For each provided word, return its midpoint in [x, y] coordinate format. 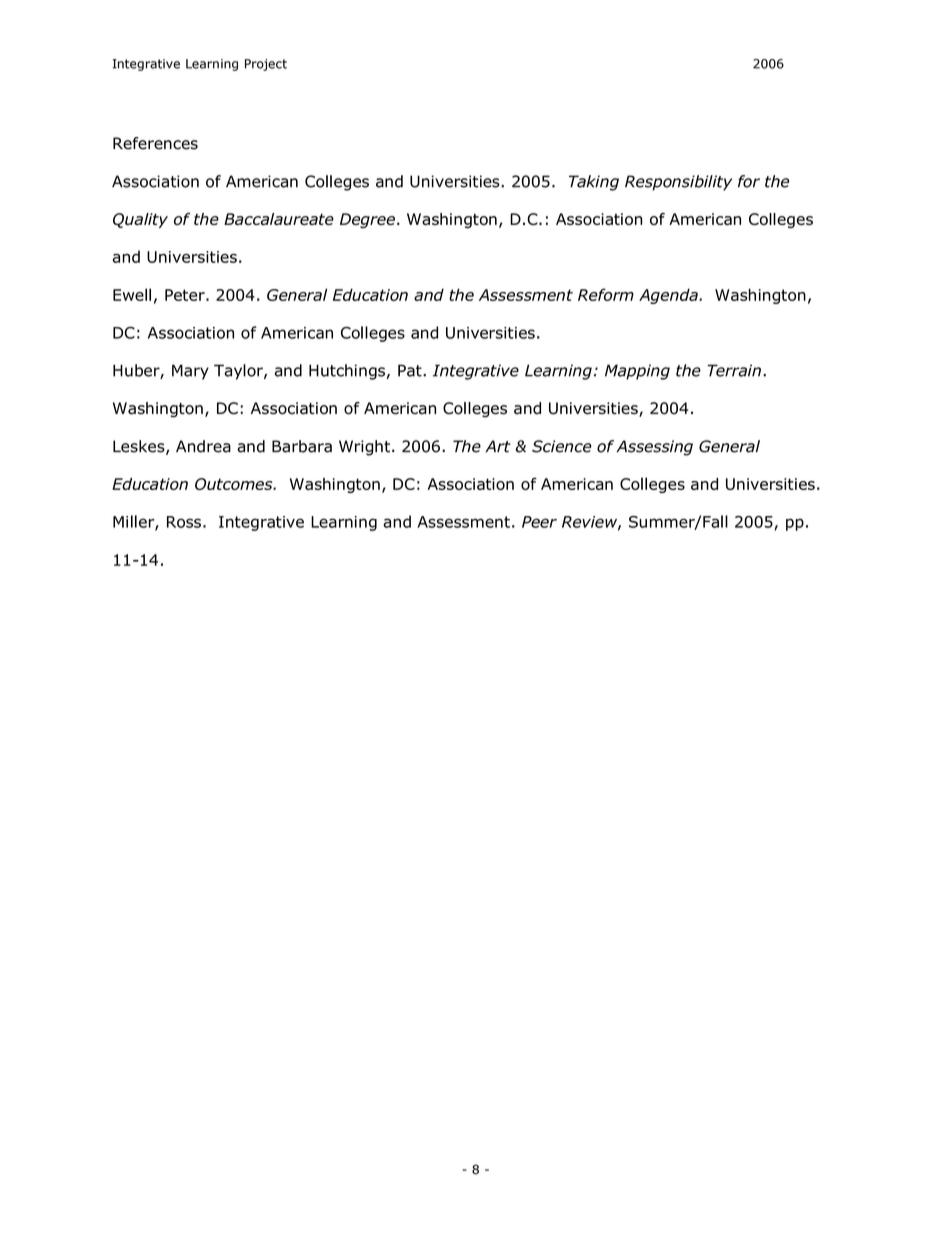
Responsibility [678, 183]
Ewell [132, 294]
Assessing [655, 448]
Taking [594, 183]
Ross [184, 522]
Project [266, 65]
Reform [606, 294]
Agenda [669, 296]
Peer [539, 522]
